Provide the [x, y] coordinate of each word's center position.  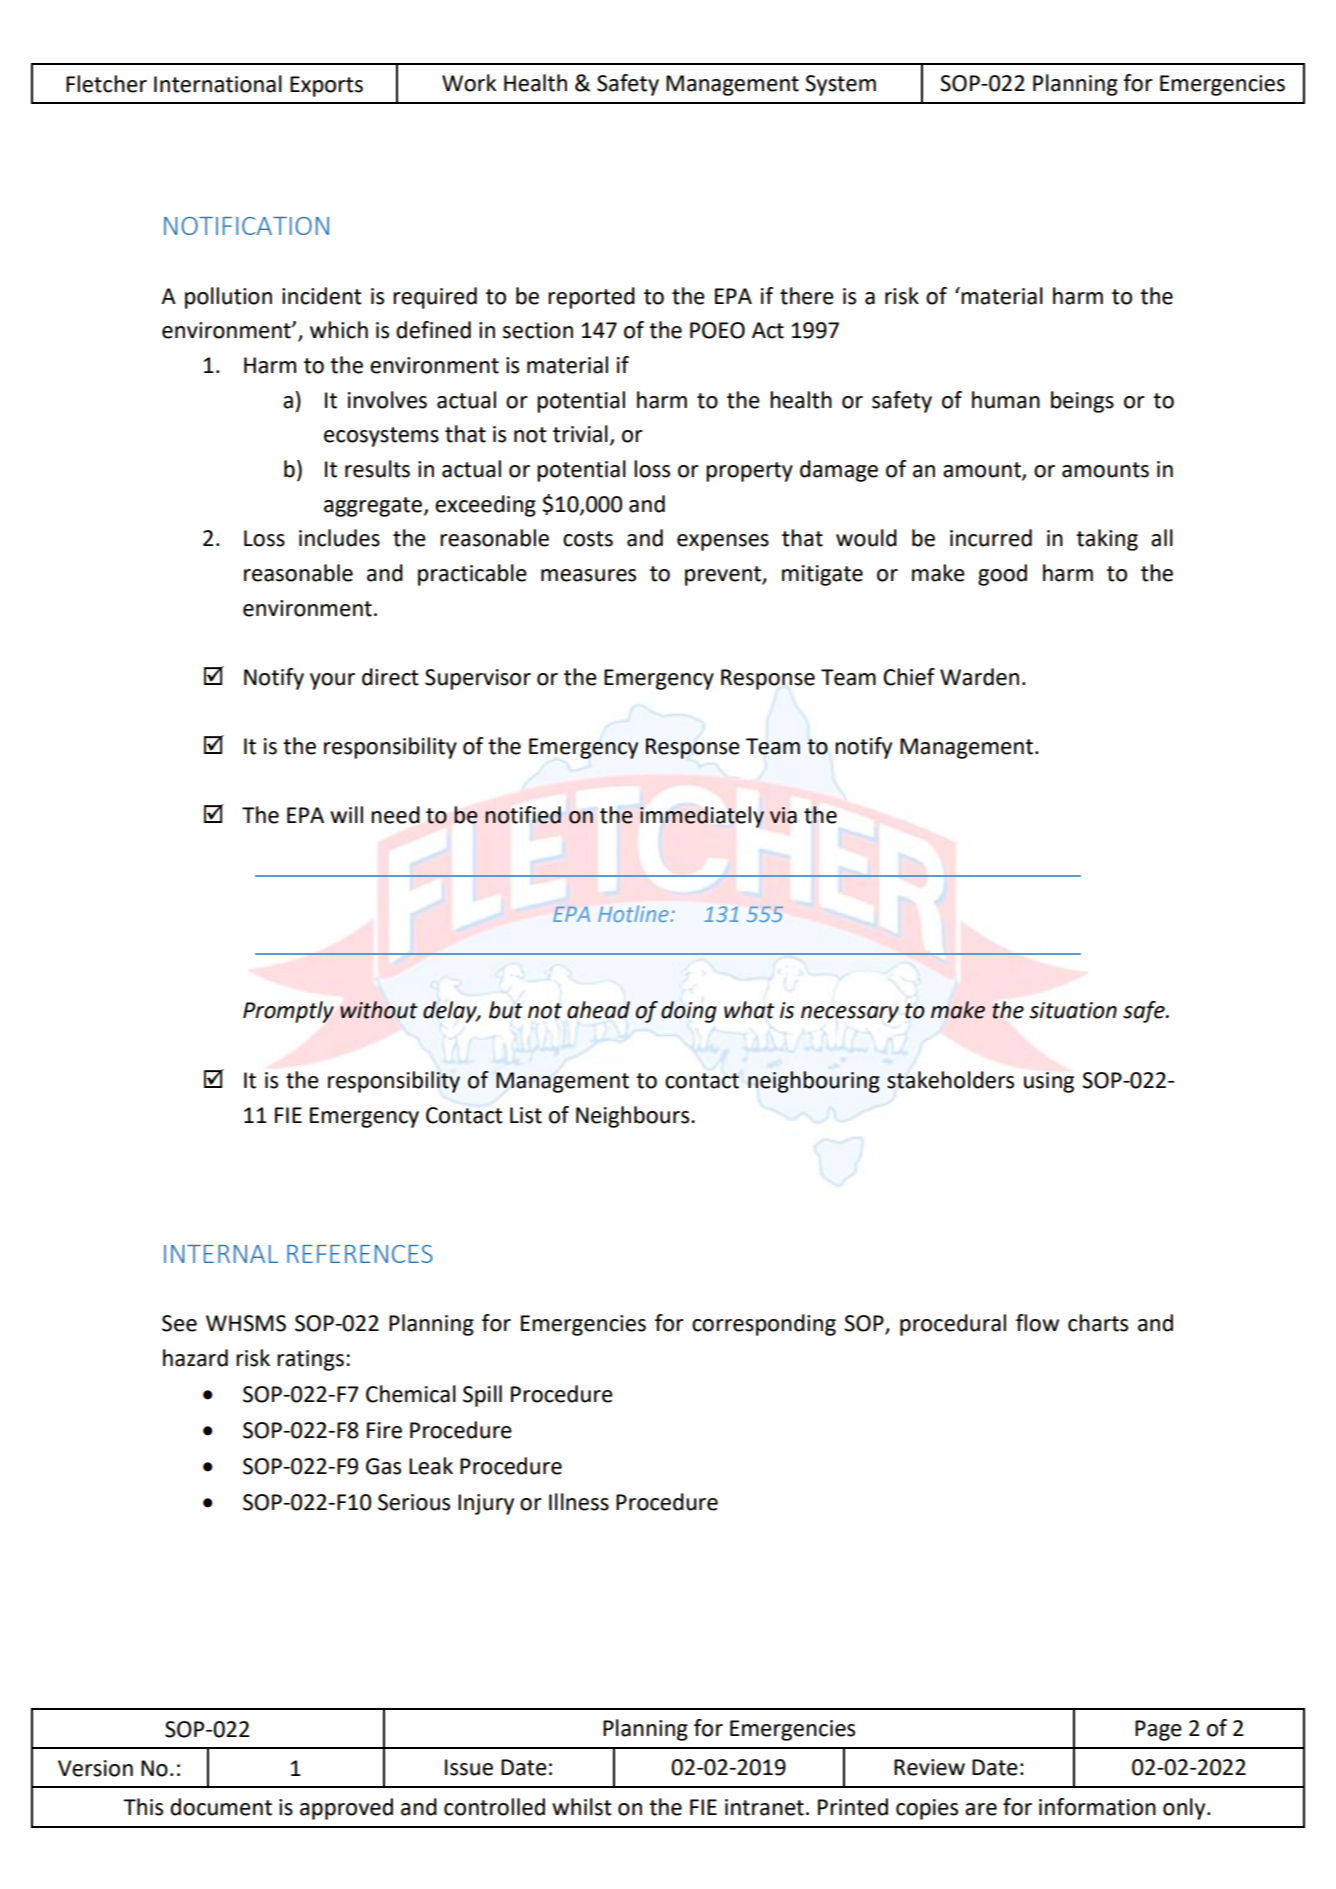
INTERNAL [221, 1254]
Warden [979, 677]
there [807, 296]
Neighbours [634, 1117]
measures [588, 575]
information [1097, 1807]
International [218, 84]
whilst [582, 1807]
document [221, 1807]
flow [1037, 1323]
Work [469, 83]
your [332, 681]
